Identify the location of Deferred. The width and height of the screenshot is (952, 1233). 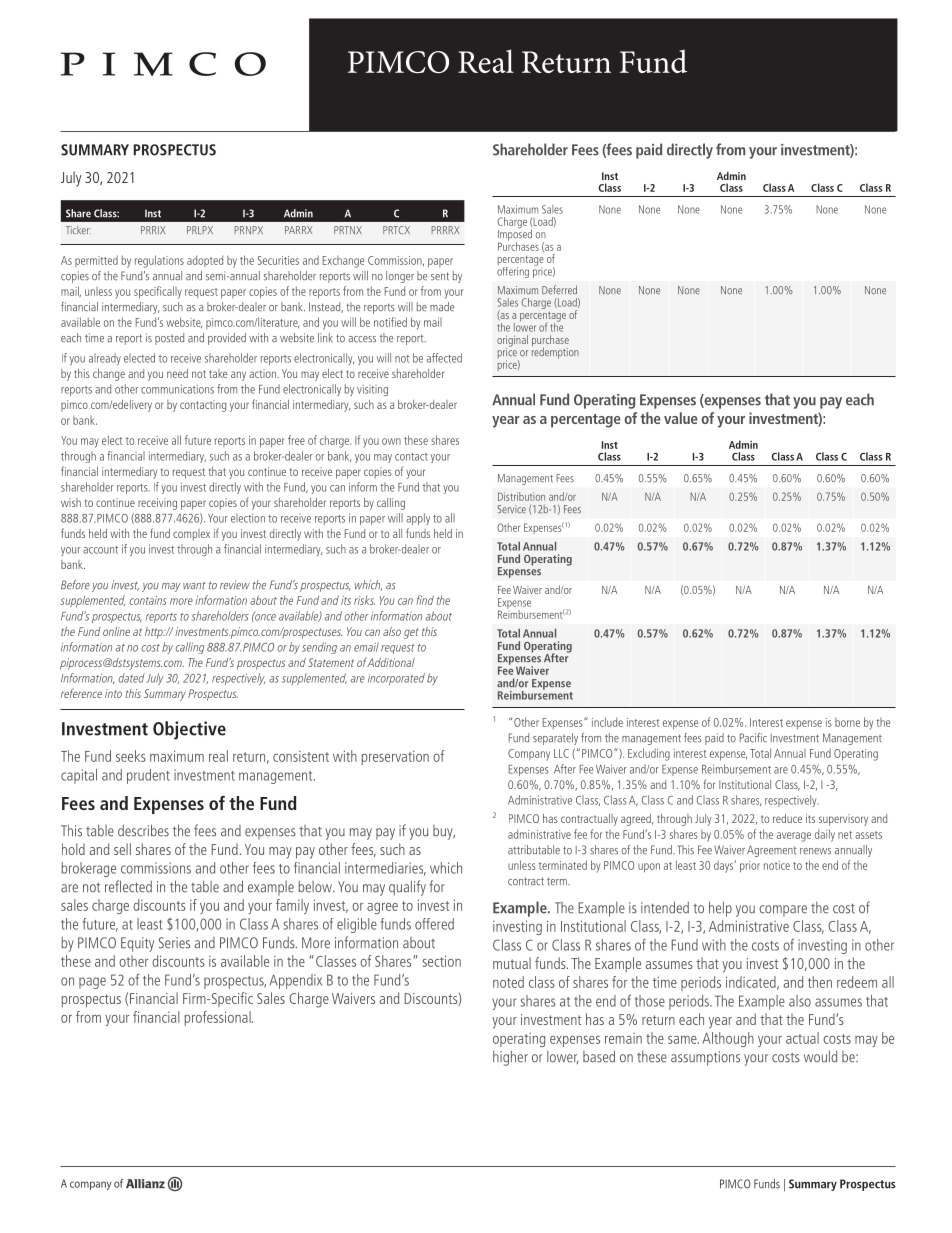
(559, 289).
